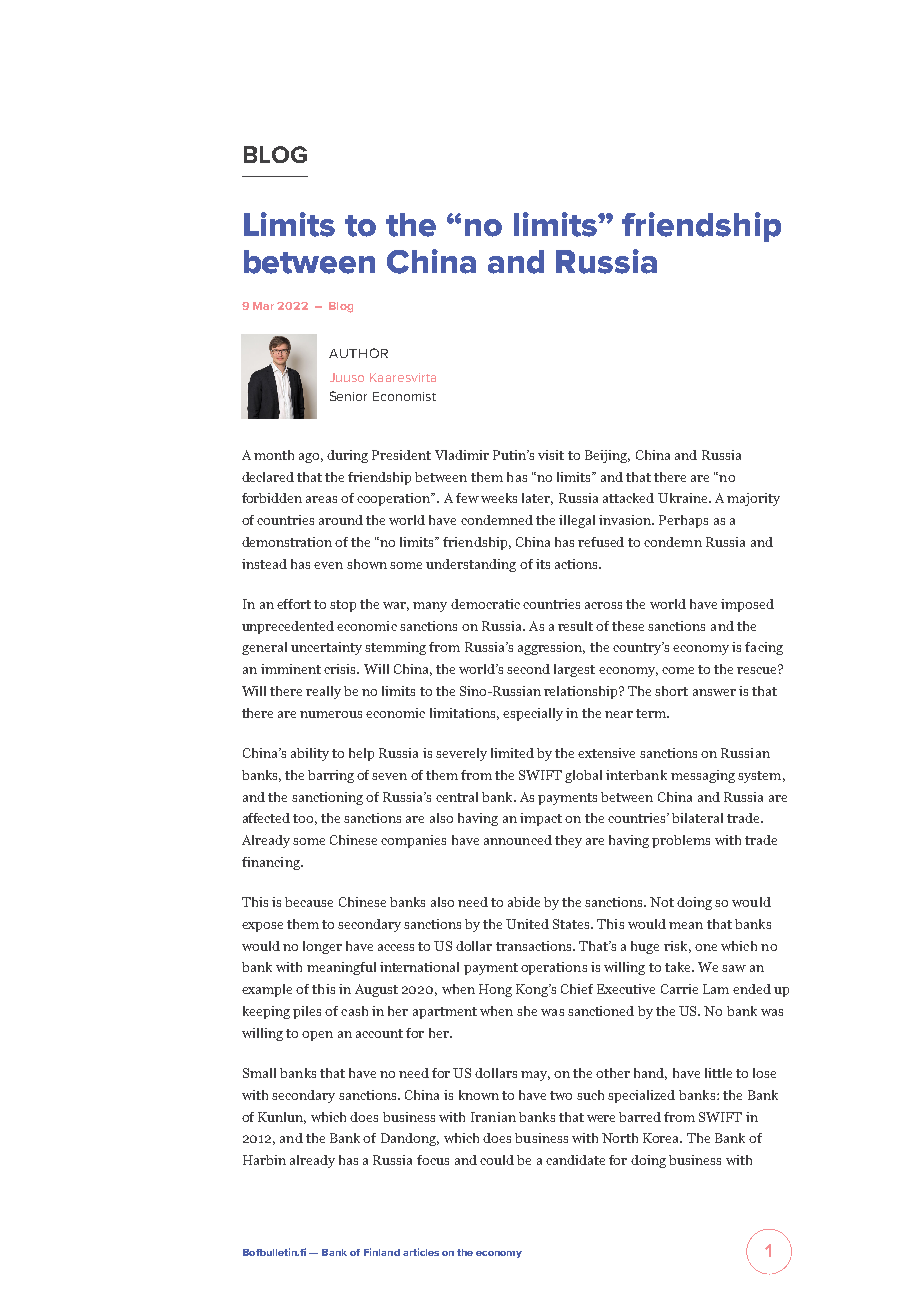  Describe the element at coordinates (382, 1252) in the image. I see `Finland` at that location.
